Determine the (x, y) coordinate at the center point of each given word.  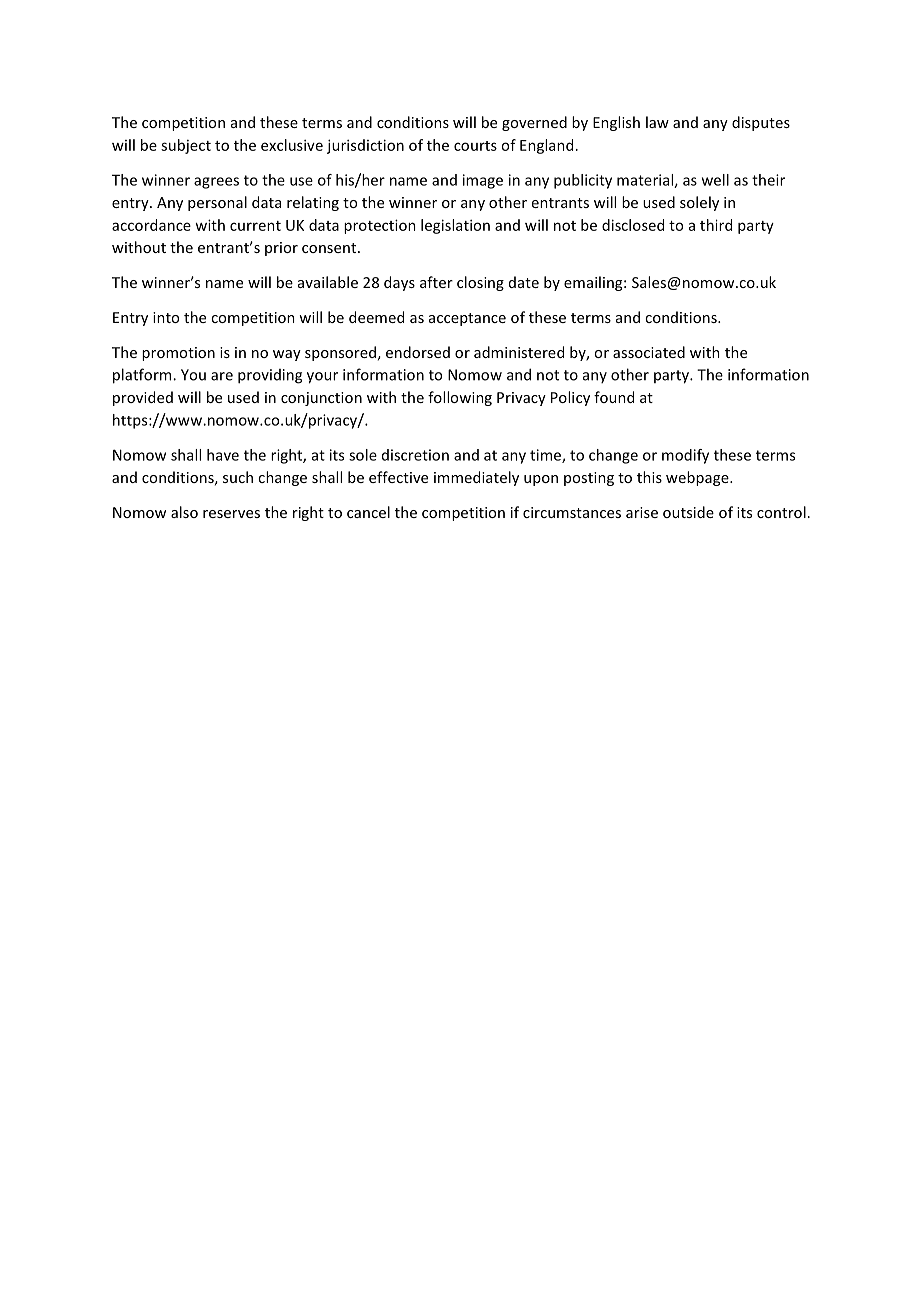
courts (475, 146)
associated (649, 352)
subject (186, 146)
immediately (476, 478)
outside (688, 512)
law (657, 122)
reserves (231, 514)
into (166, 317)
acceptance (467, 319)
